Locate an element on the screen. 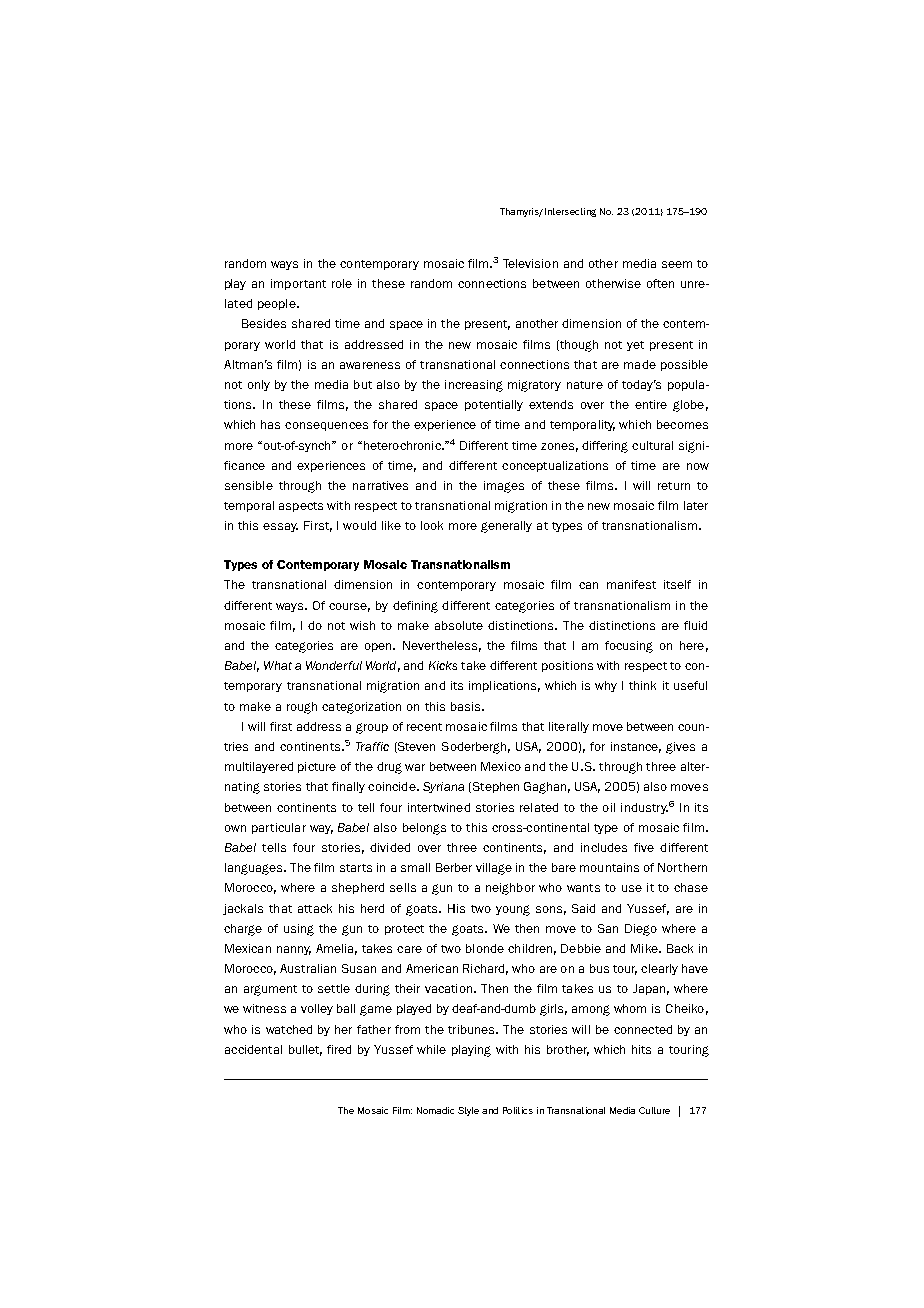  basis is located at coordinates (467, 706).
